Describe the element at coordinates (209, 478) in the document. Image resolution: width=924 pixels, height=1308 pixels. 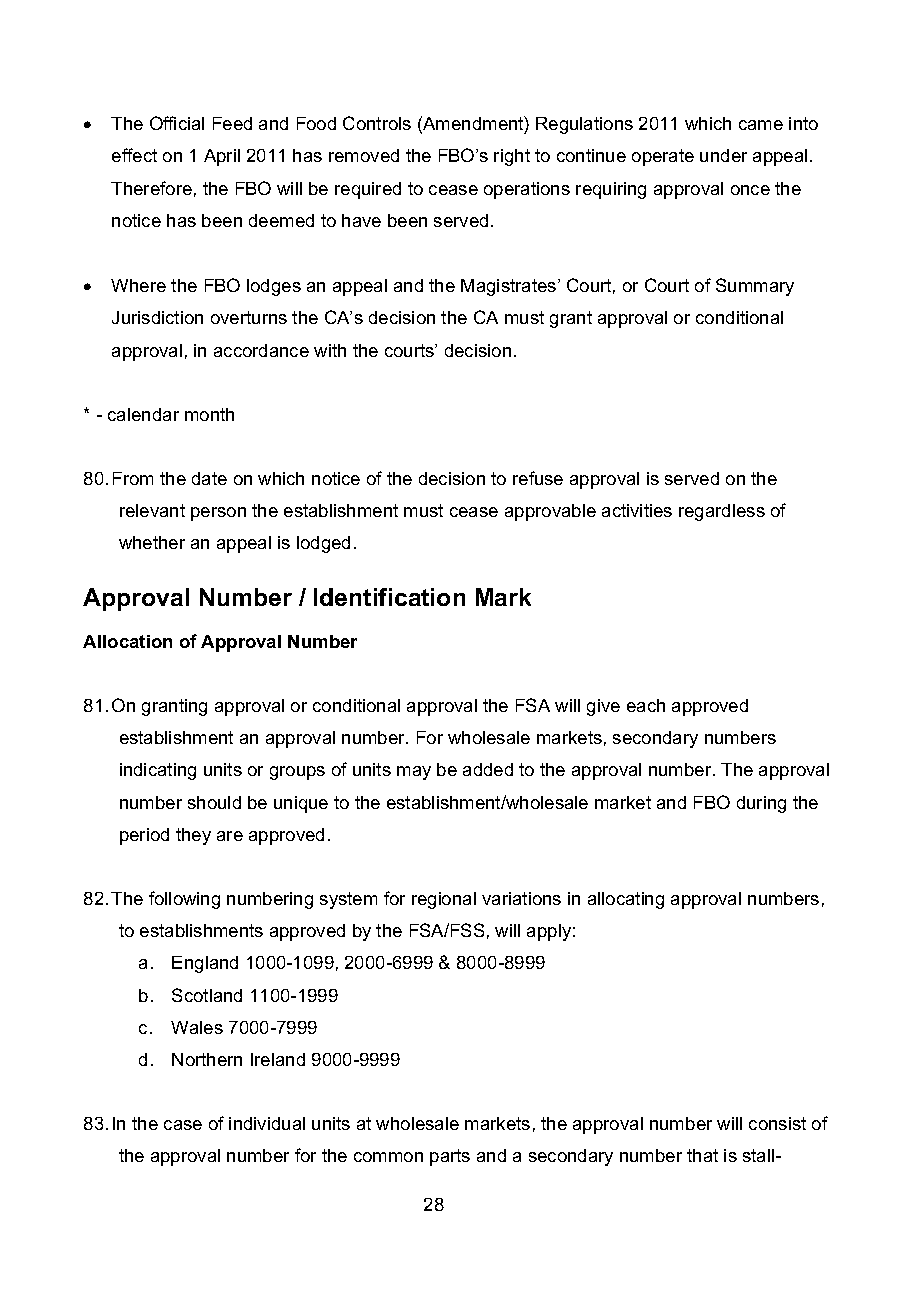
I see `date` at that location.
